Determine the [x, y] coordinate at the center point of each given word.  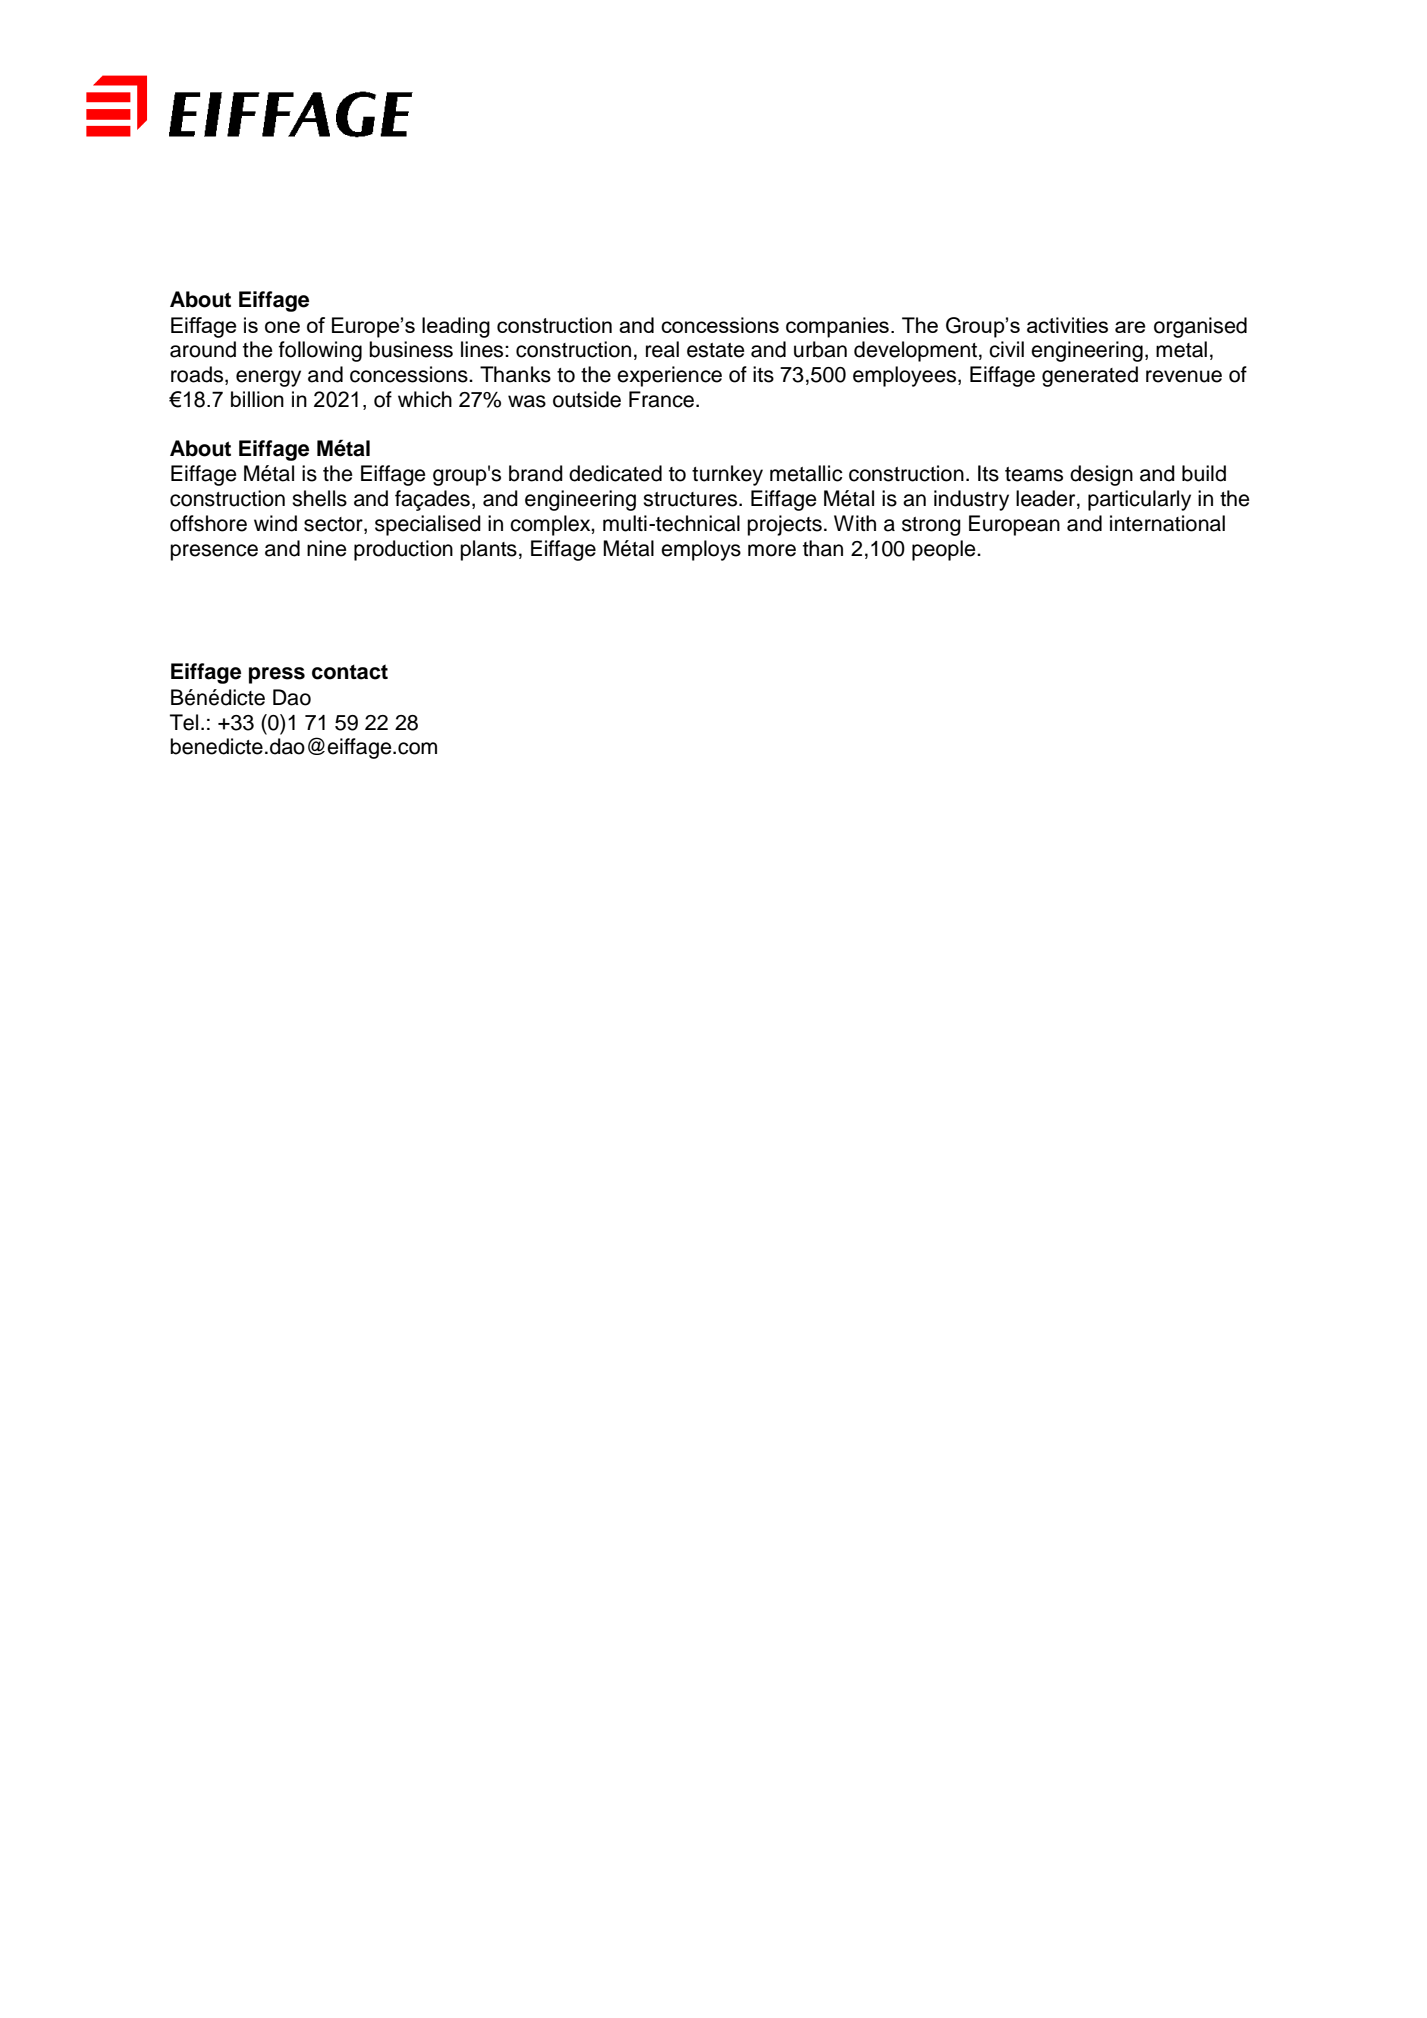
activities [1067, 325]
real [662, 349]
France [661, 399]
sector [334, 525]
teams [1034, 474]
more [772, 550]
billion [257, 399]
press [277, 675]
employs [701, 550]
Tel [184, 722]
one [282, 327]
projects [784, 525]
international [1167, 523]
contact [350, 672]
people [945, 550]
